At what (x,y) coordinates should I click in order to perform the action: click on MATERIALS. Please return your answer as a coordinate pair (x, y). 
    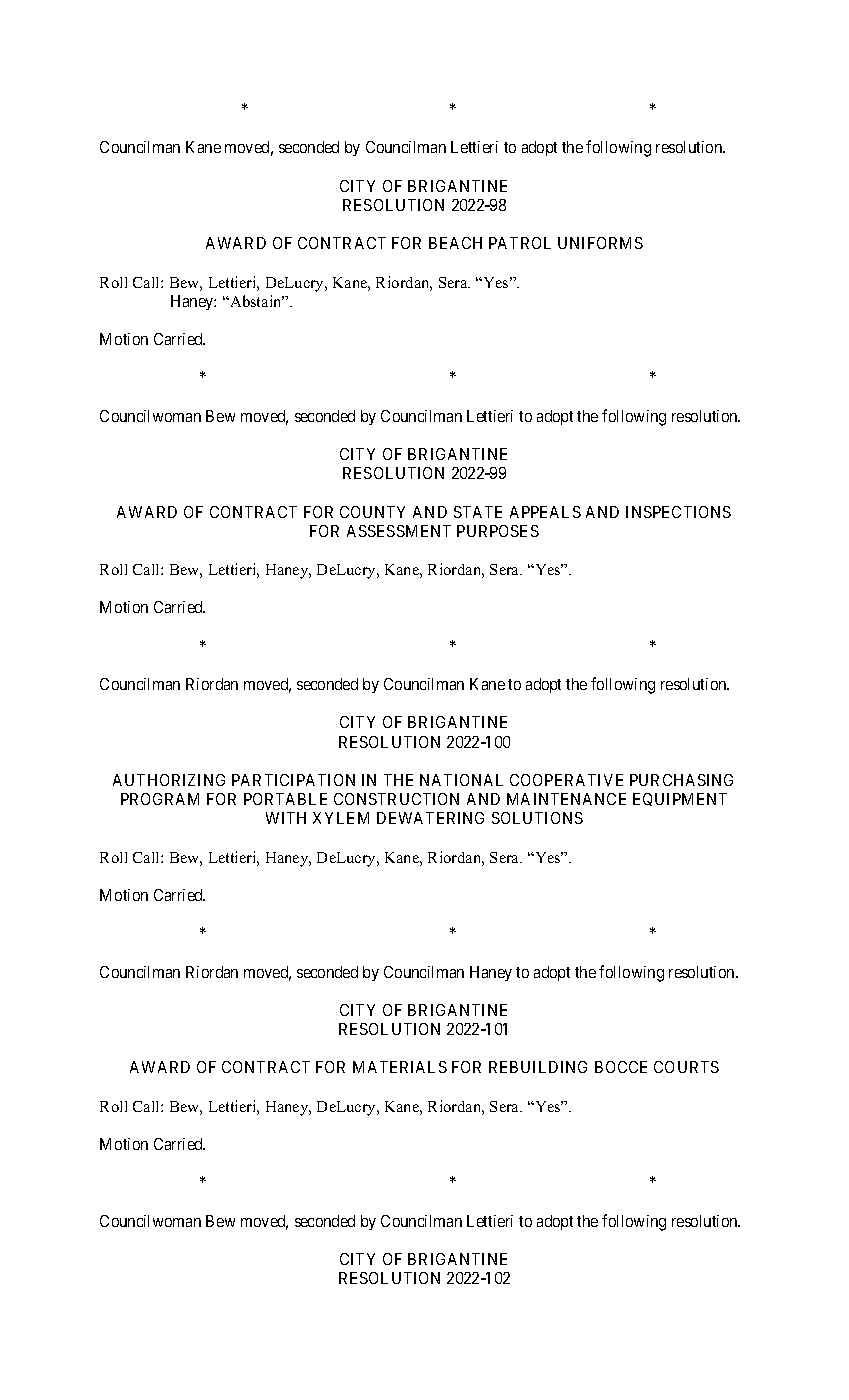
    Looking at the image, I should click on (400, 1067).
